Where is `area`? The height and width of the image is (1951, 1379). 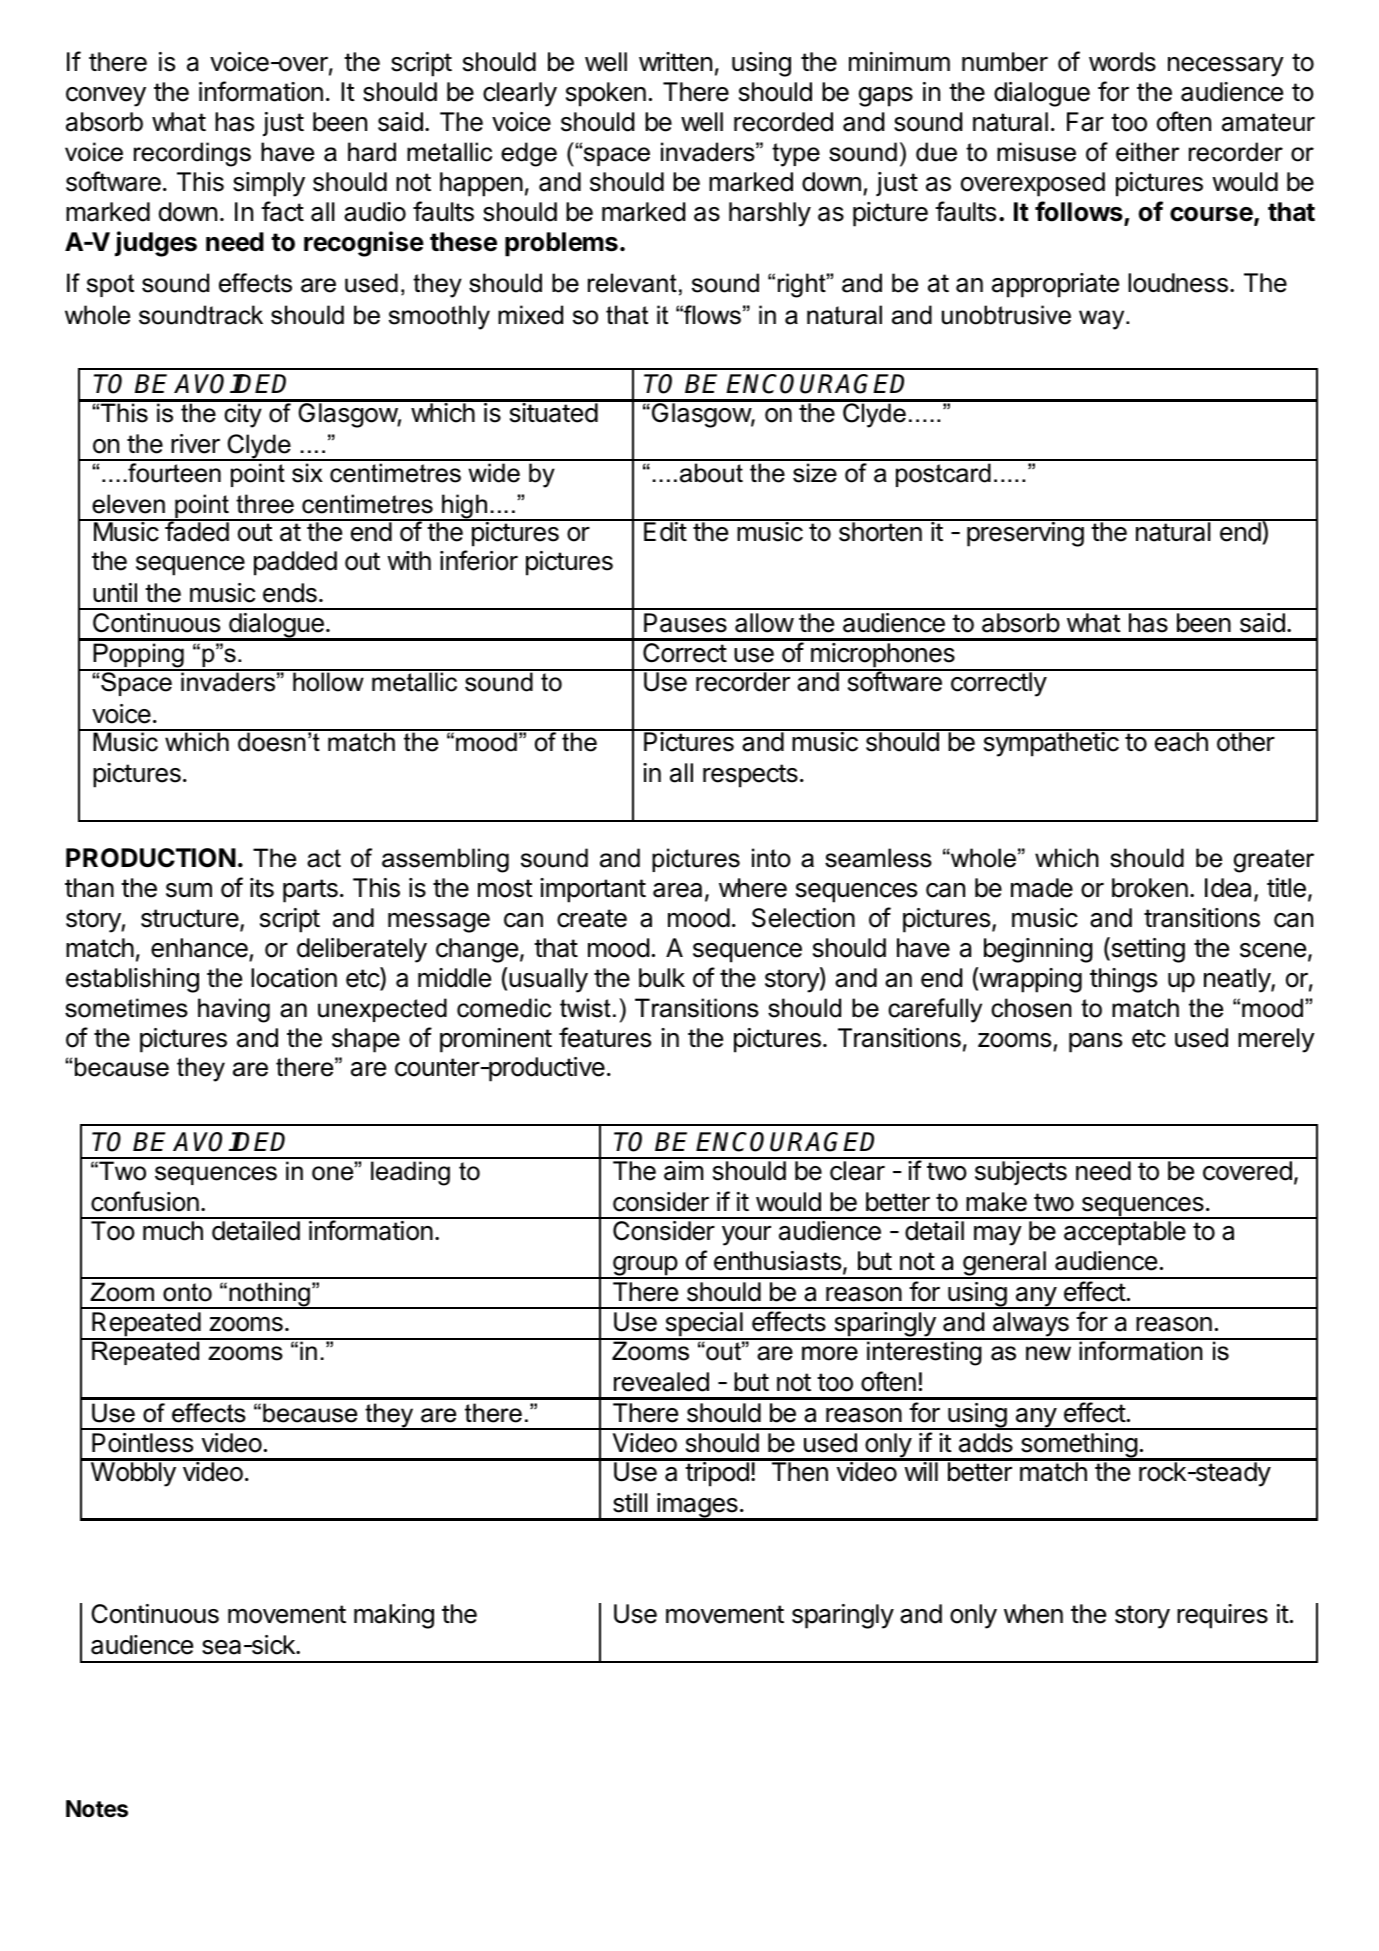 area is located at coordinates (677, 890).
